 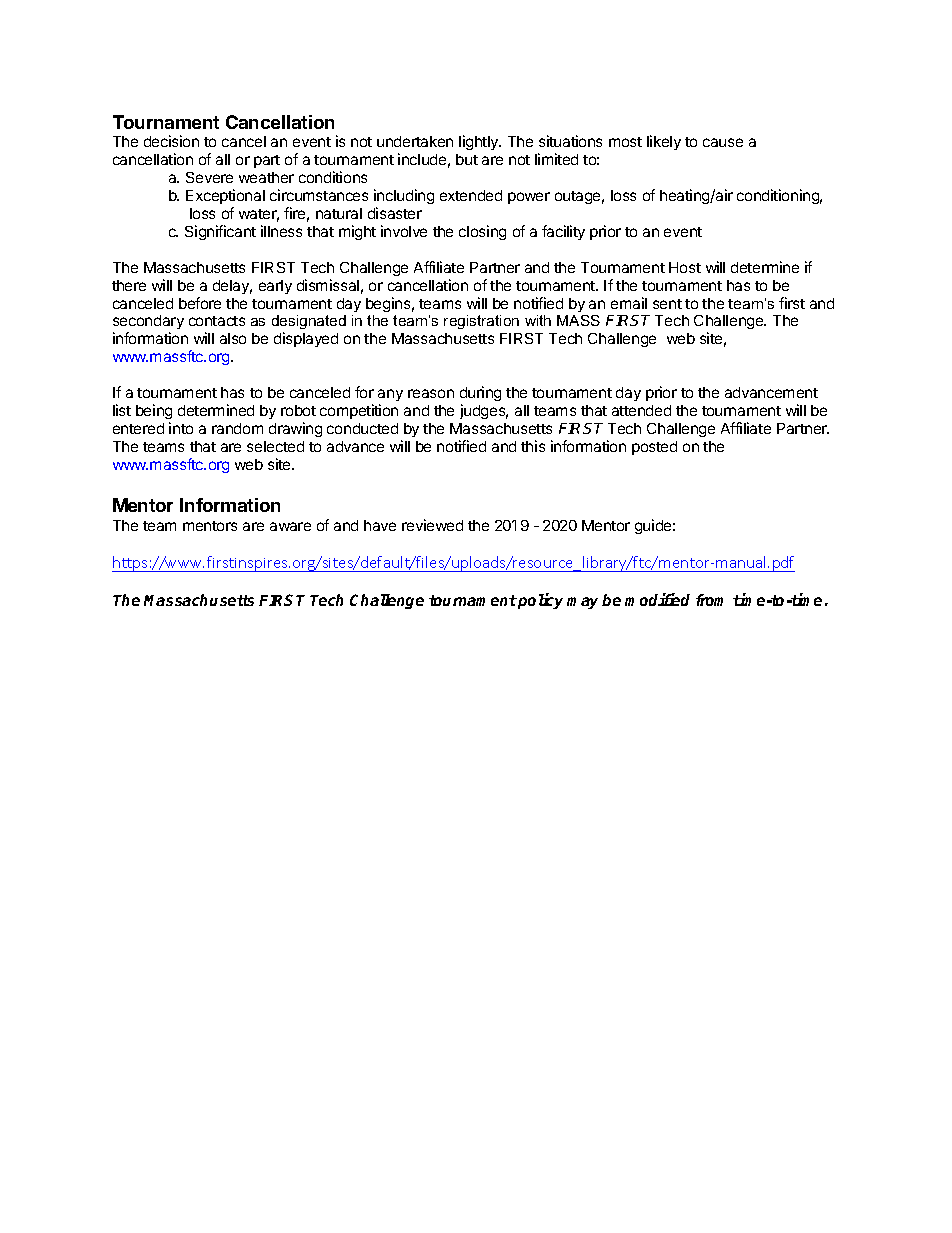 I want to click on likely, so click(x=664, y=142).
